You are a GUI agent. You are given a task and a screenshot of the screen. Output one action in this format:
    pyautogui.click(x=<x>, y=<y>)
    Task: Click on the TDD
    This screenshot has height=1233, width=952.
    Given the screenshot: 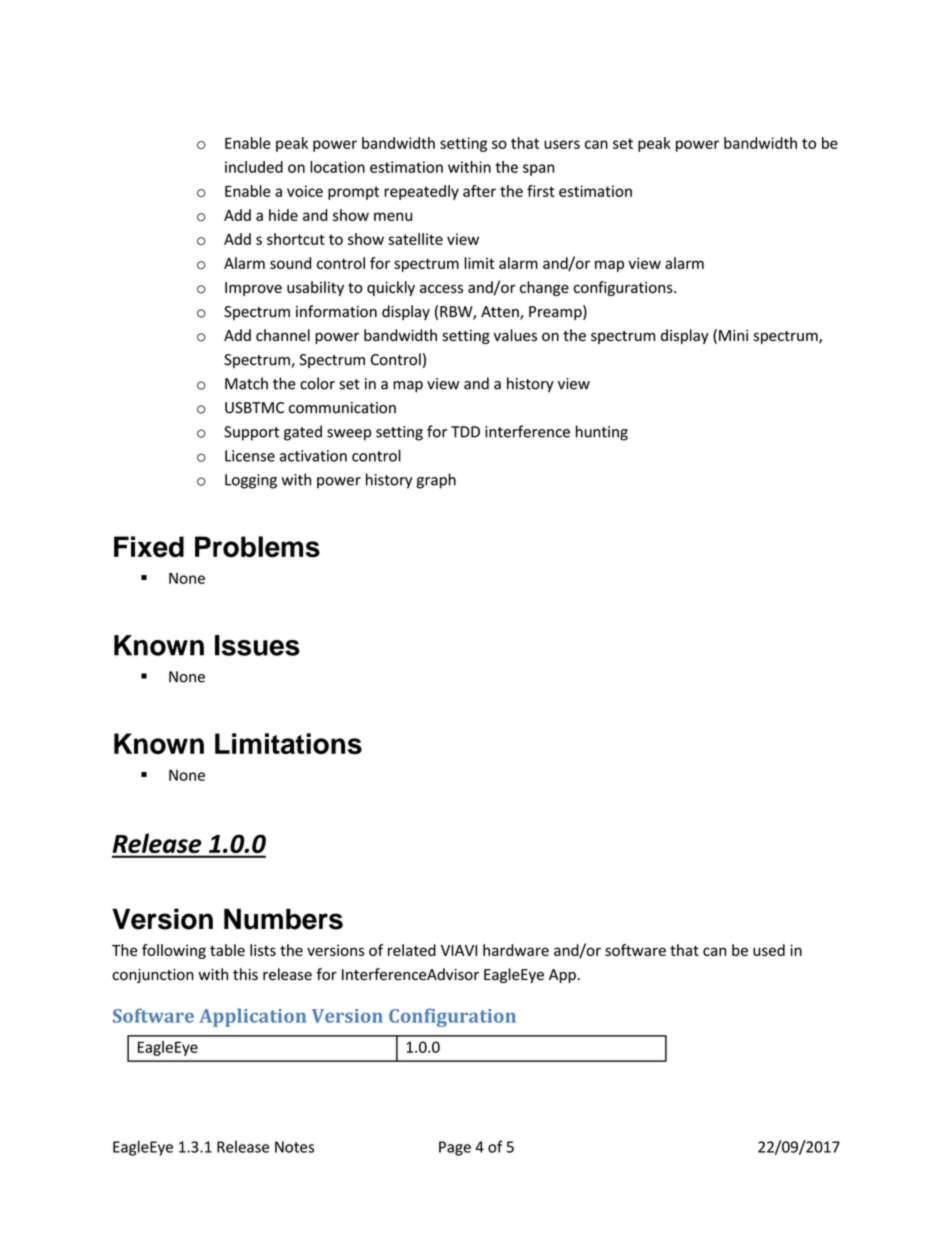 What is the action you would take?
    pyautogui.click(x=465, y=432)
